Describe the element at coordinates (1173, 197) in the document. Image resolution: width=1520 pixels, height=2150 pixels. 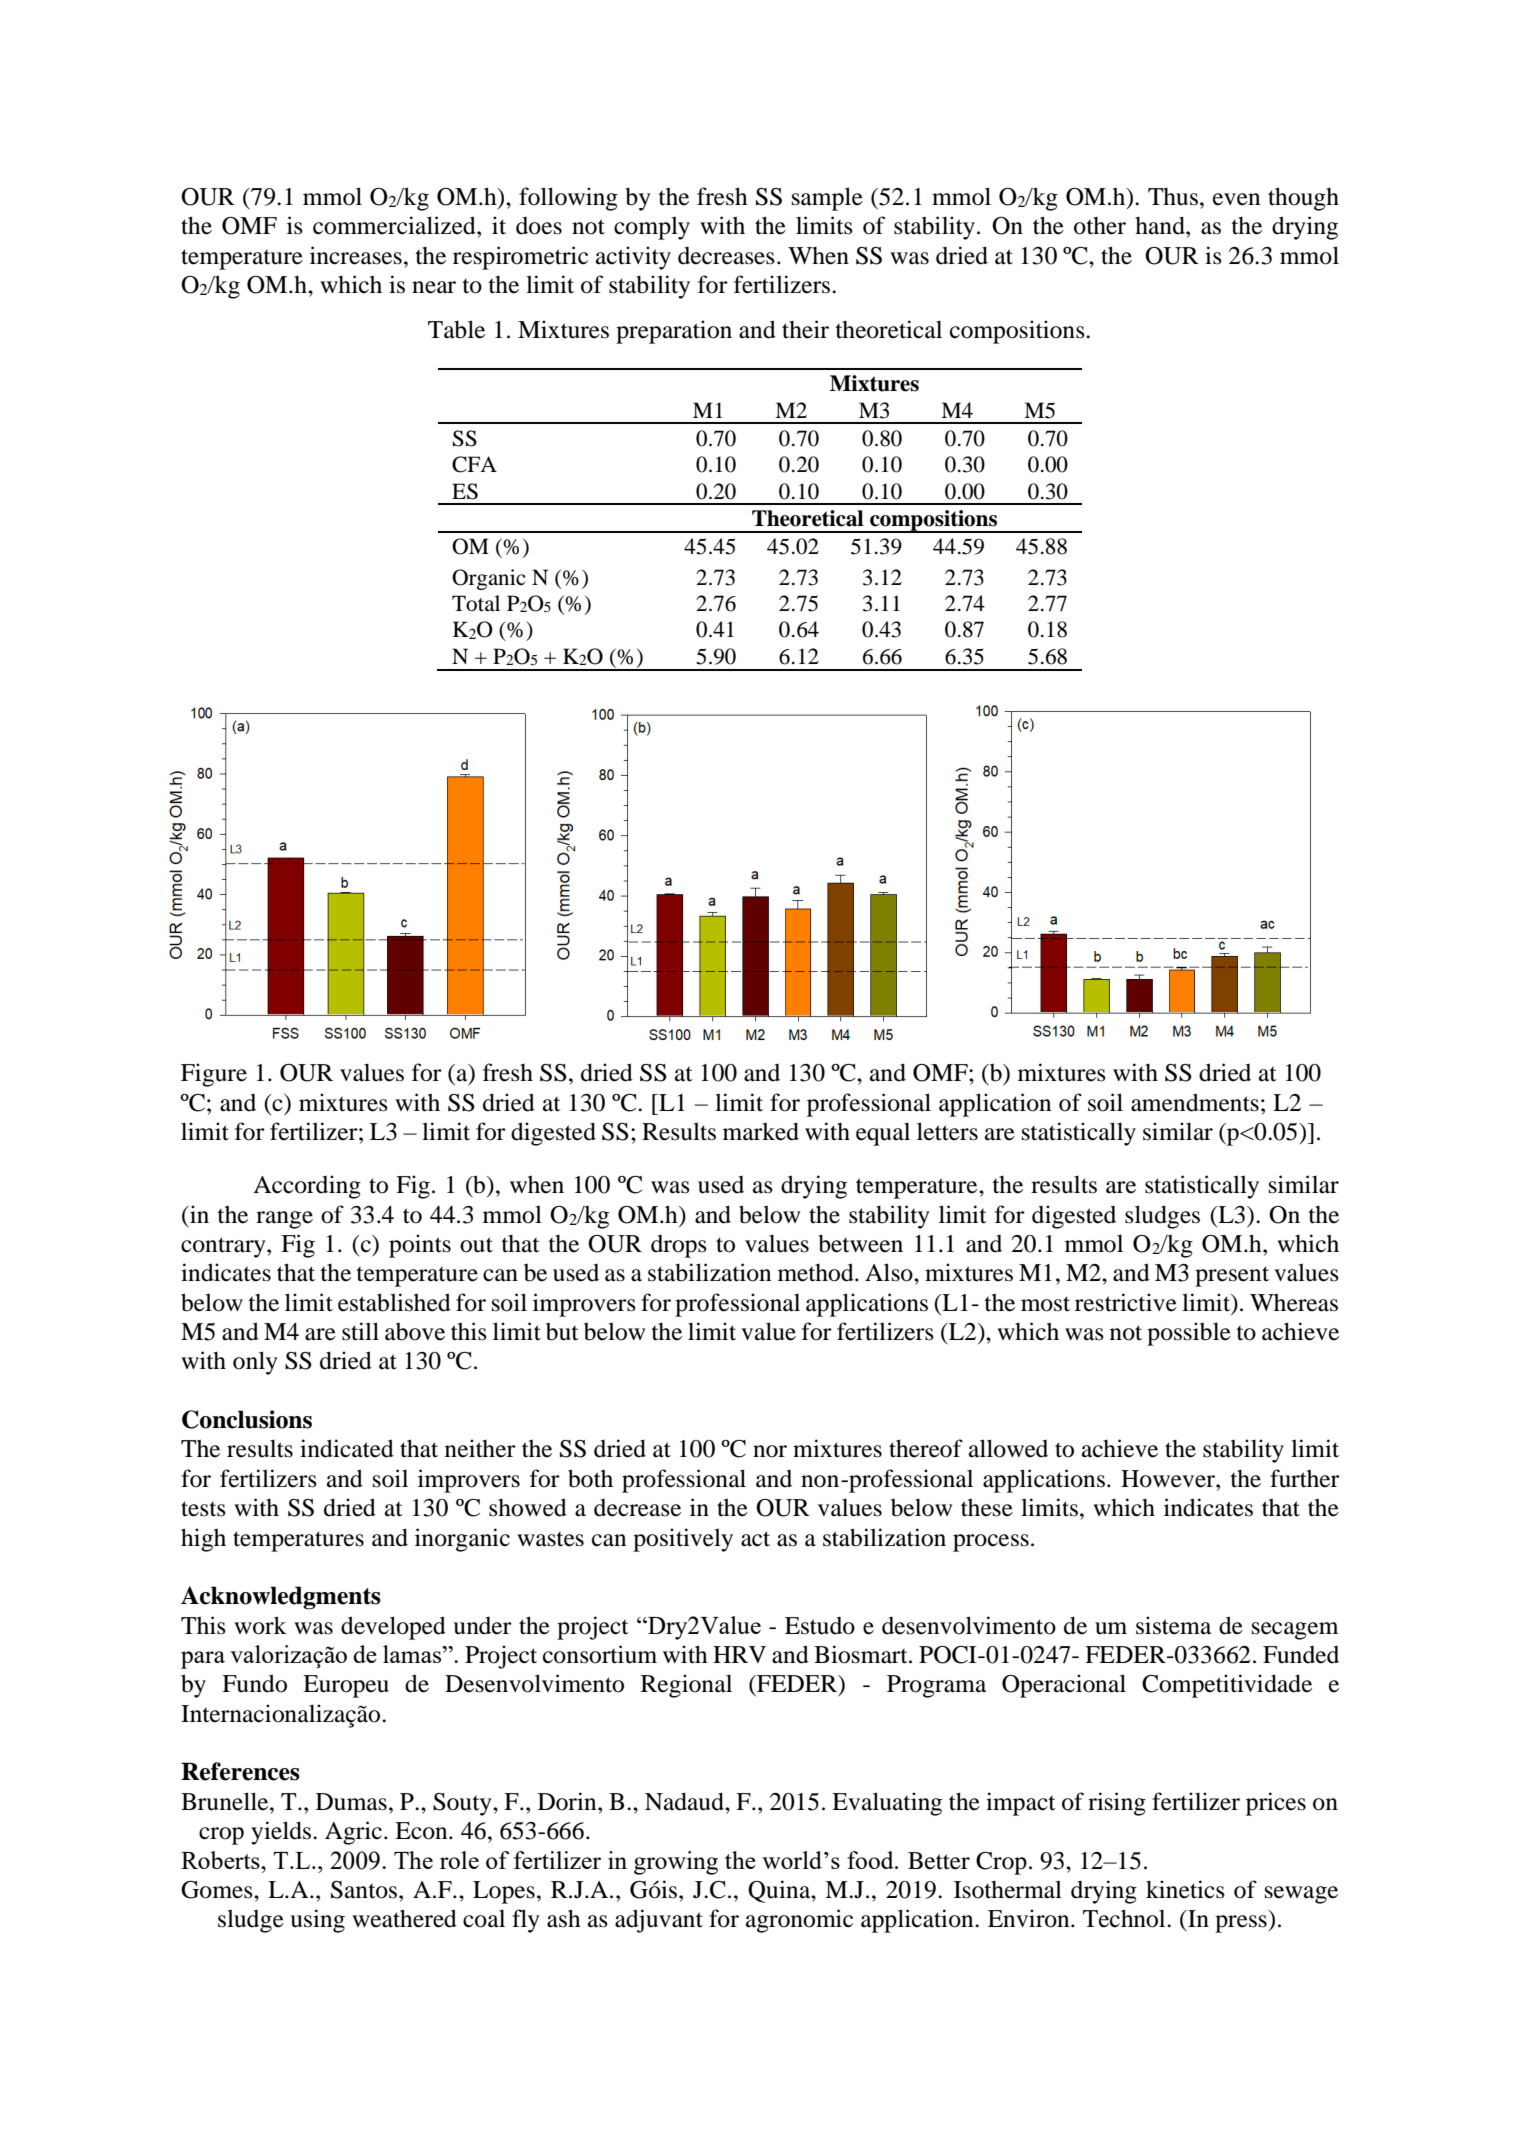
I see `Thus` at that location.
